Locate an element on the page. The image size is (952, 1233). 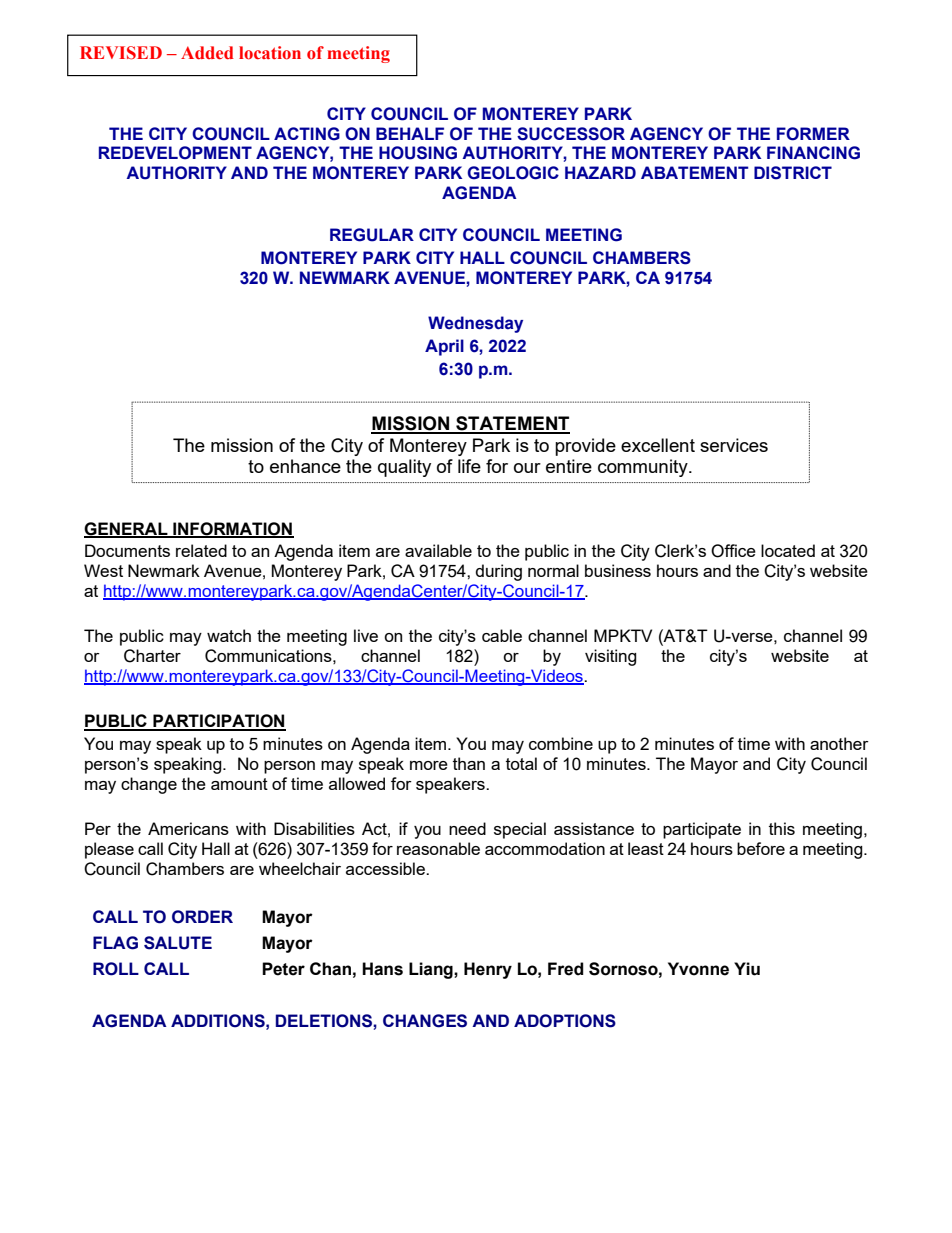
BEHALF is located at coordinates (410, 133).
